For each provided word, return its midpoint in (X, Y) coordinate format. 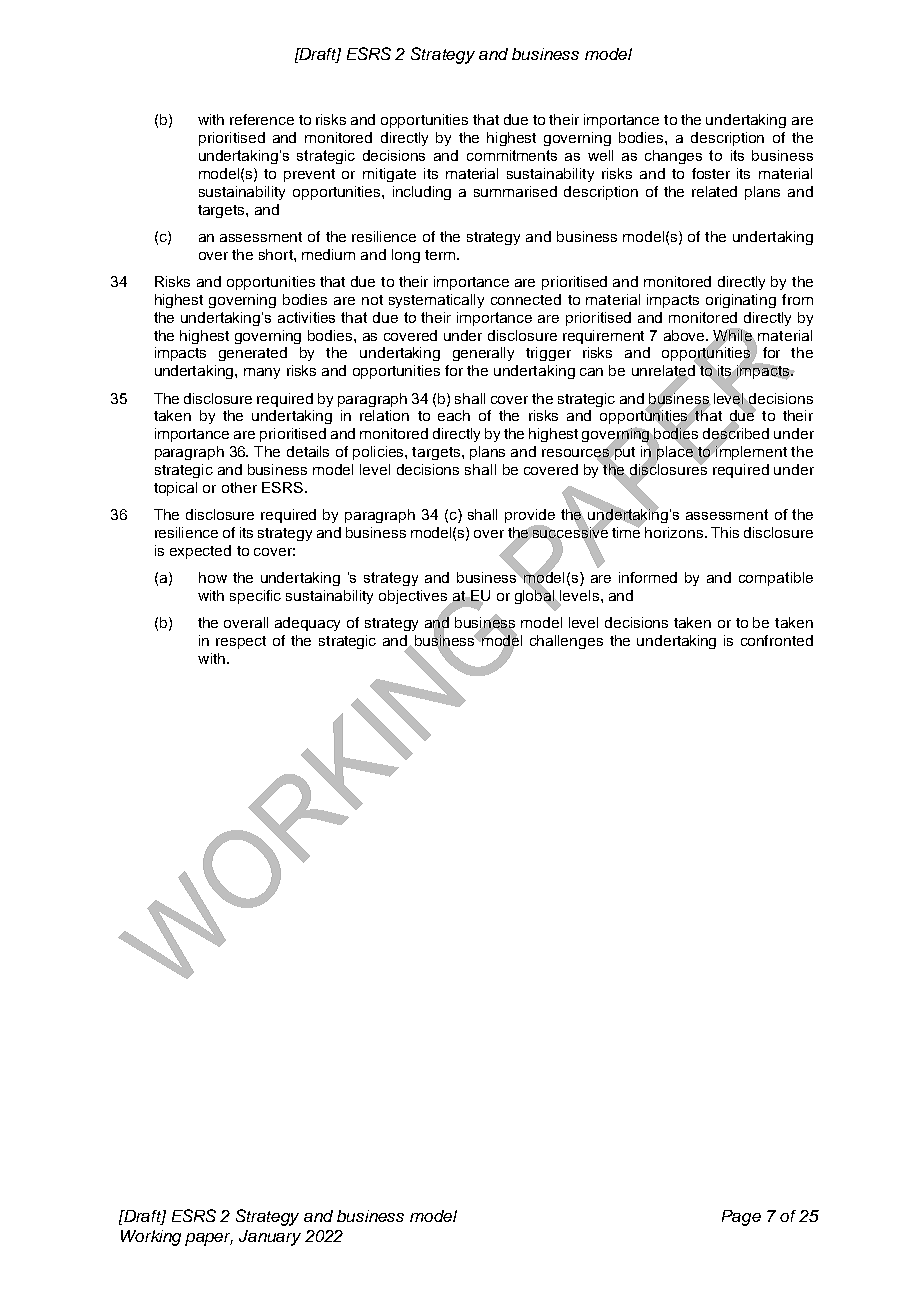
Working (151, 1238)
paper (209, 1239)
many (262, 373)
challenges (566, 642)
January (270, 1238)
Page (741, 1218)
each (454, 415)
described (736, 434)
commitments (512, 155)
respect (241, 642)
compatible (776, 579)
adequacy (307, 624)
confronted (777, 640)
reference (262, 119)
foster (711, 173)
